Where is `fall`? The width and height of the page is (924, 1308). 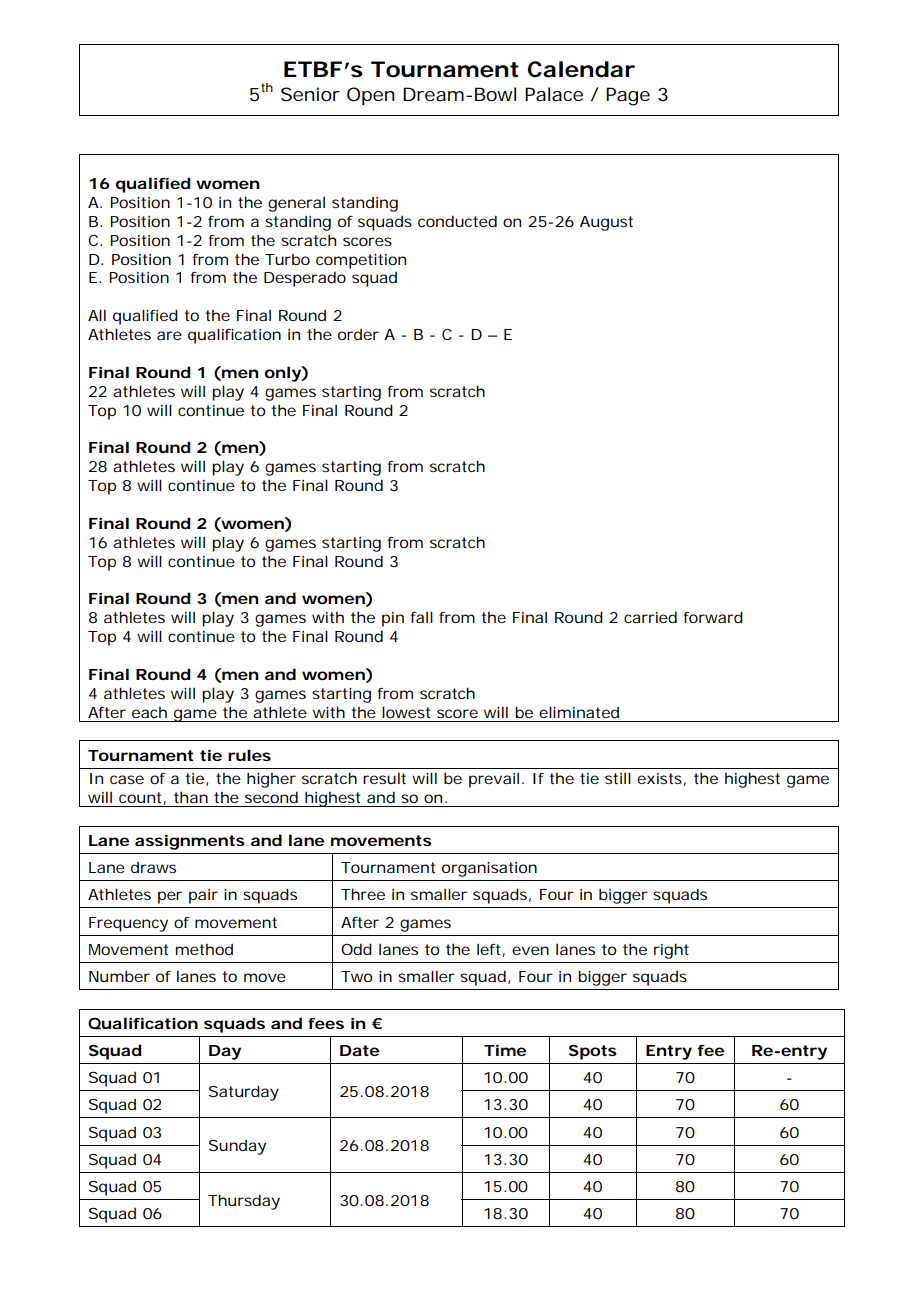 fall is located at coordinates (421, 617).
